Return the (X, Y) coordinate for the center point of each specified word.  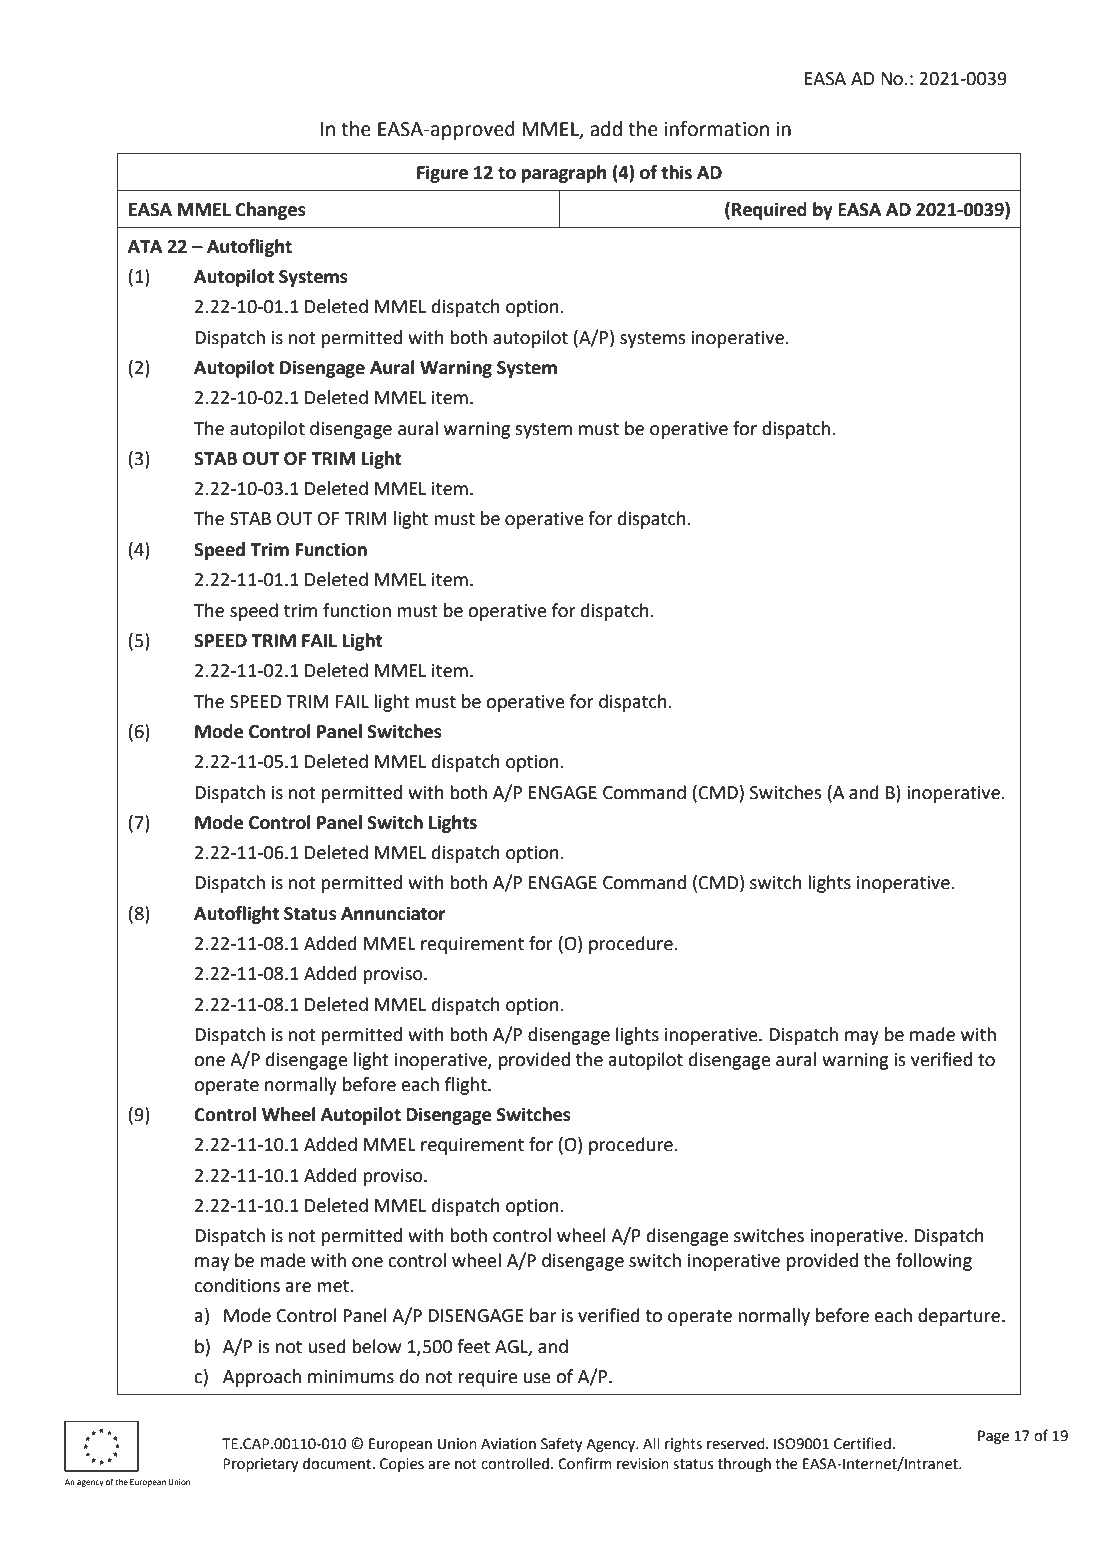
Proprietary (261, 1465)
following (934, 1262)
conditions (237, 1285)
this (676, 172)
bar (543, 1315)
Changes (270, 211)
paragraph (564, 174)
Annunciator (393, 913)
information (716, 128)
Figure (442, 174)
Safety (562, 1444)
